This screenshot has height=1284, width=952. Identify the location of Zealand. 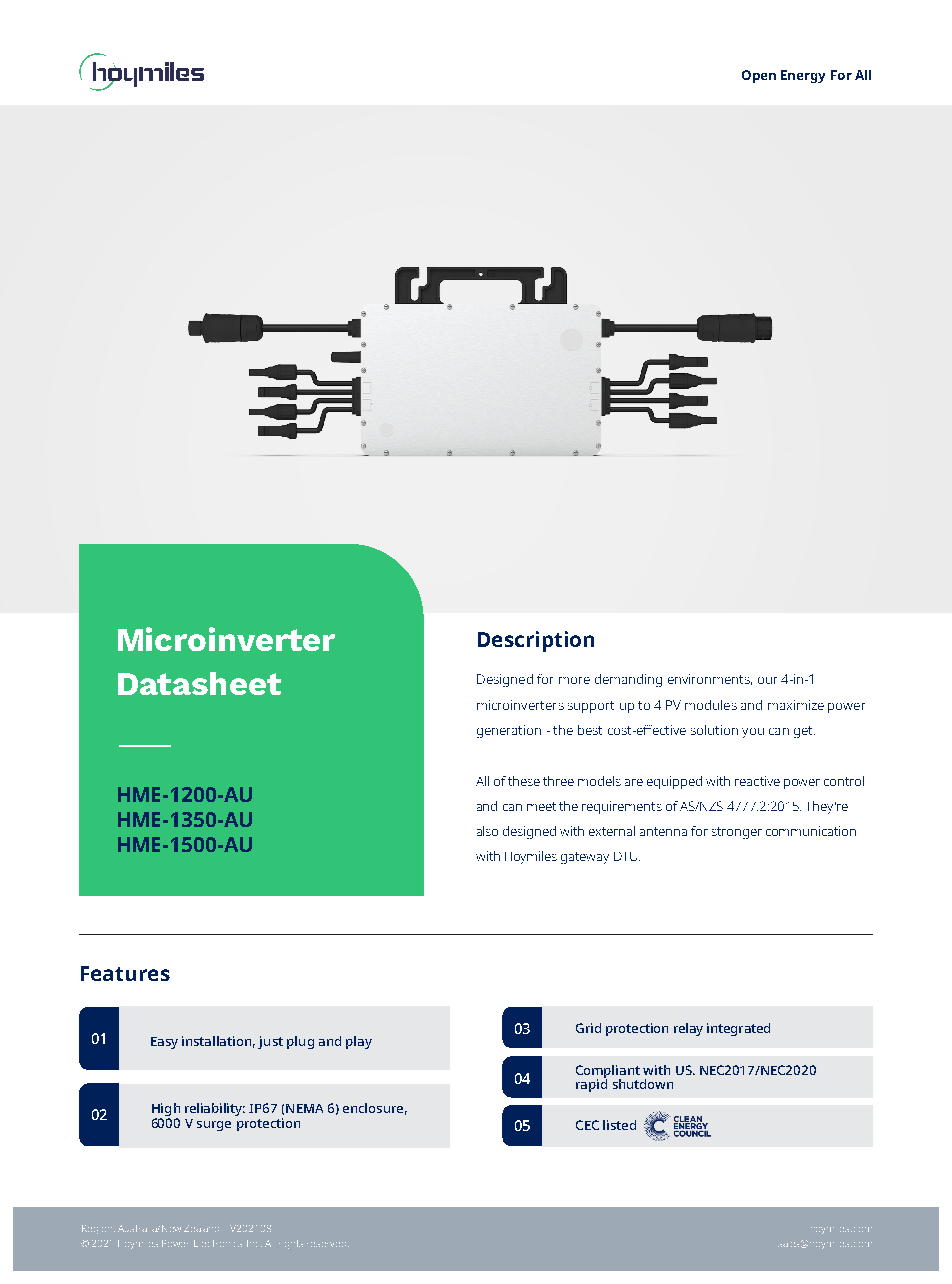
(201, 1228).
